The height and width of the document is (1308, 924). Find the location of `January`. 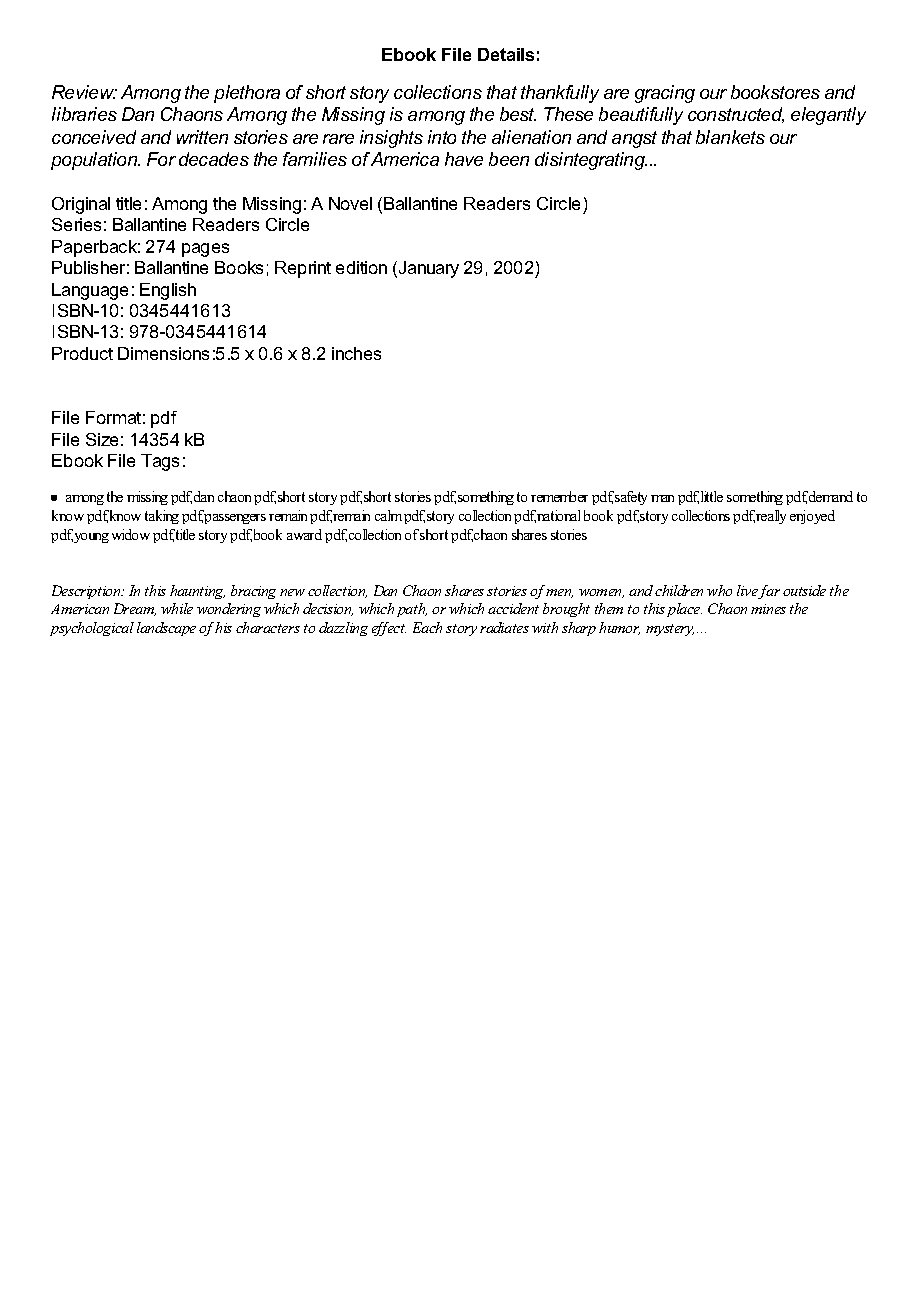

January is located at coordinates (427, 269).
